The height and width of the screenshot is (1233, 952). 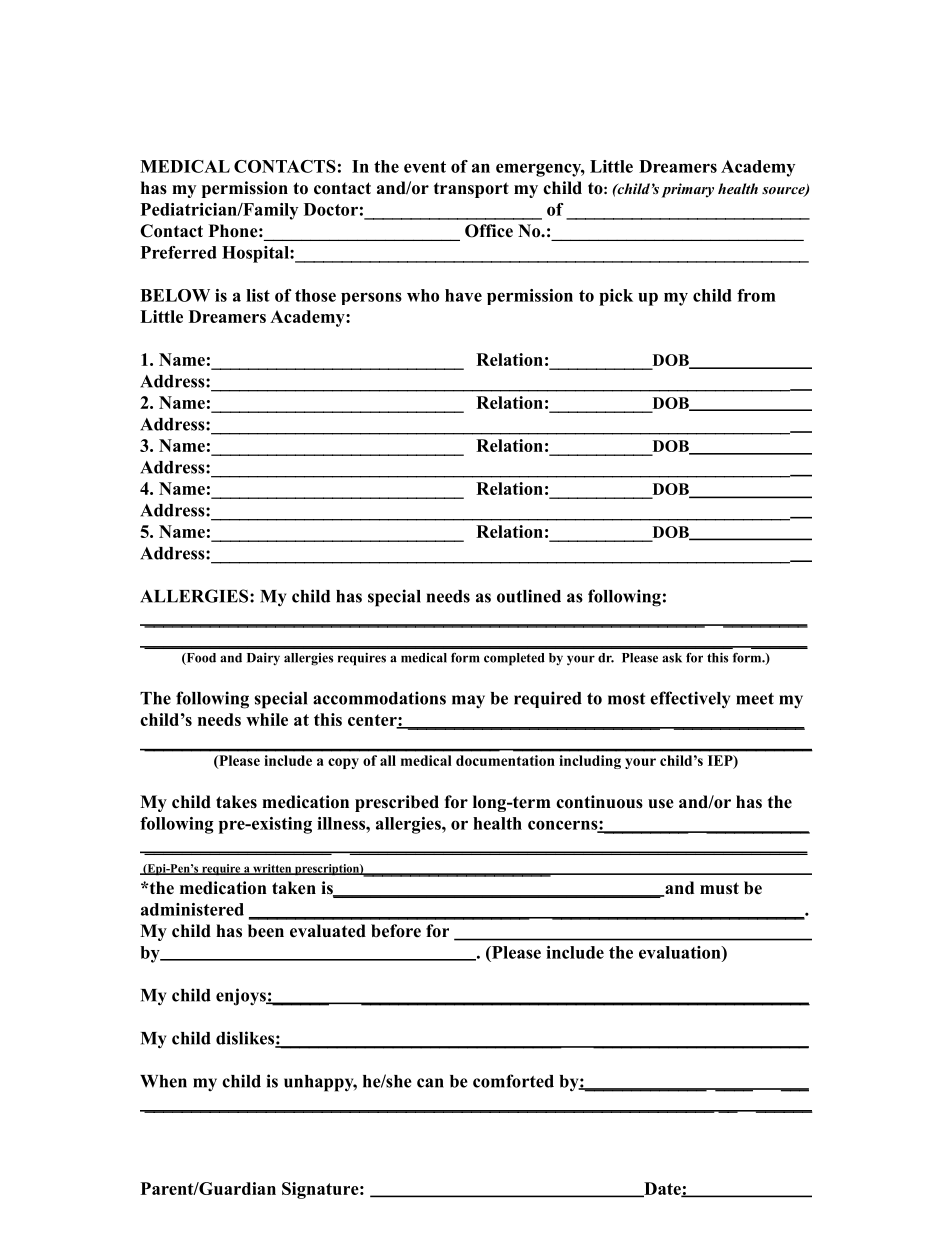 I want to click on When, so click(x=163, y=1081).
